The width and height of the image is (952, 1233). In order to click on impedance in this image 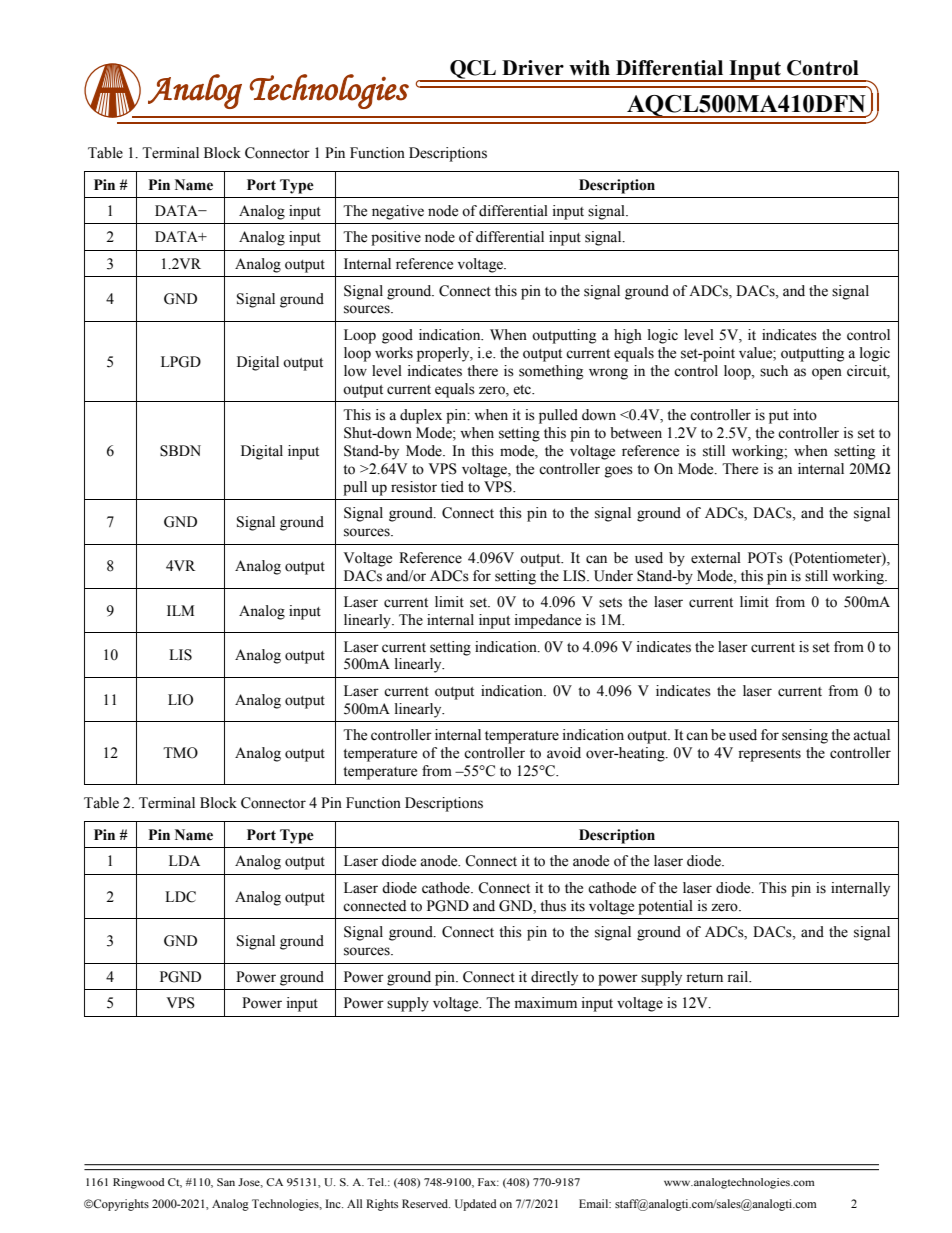, I will do `click(548, 621)`.
